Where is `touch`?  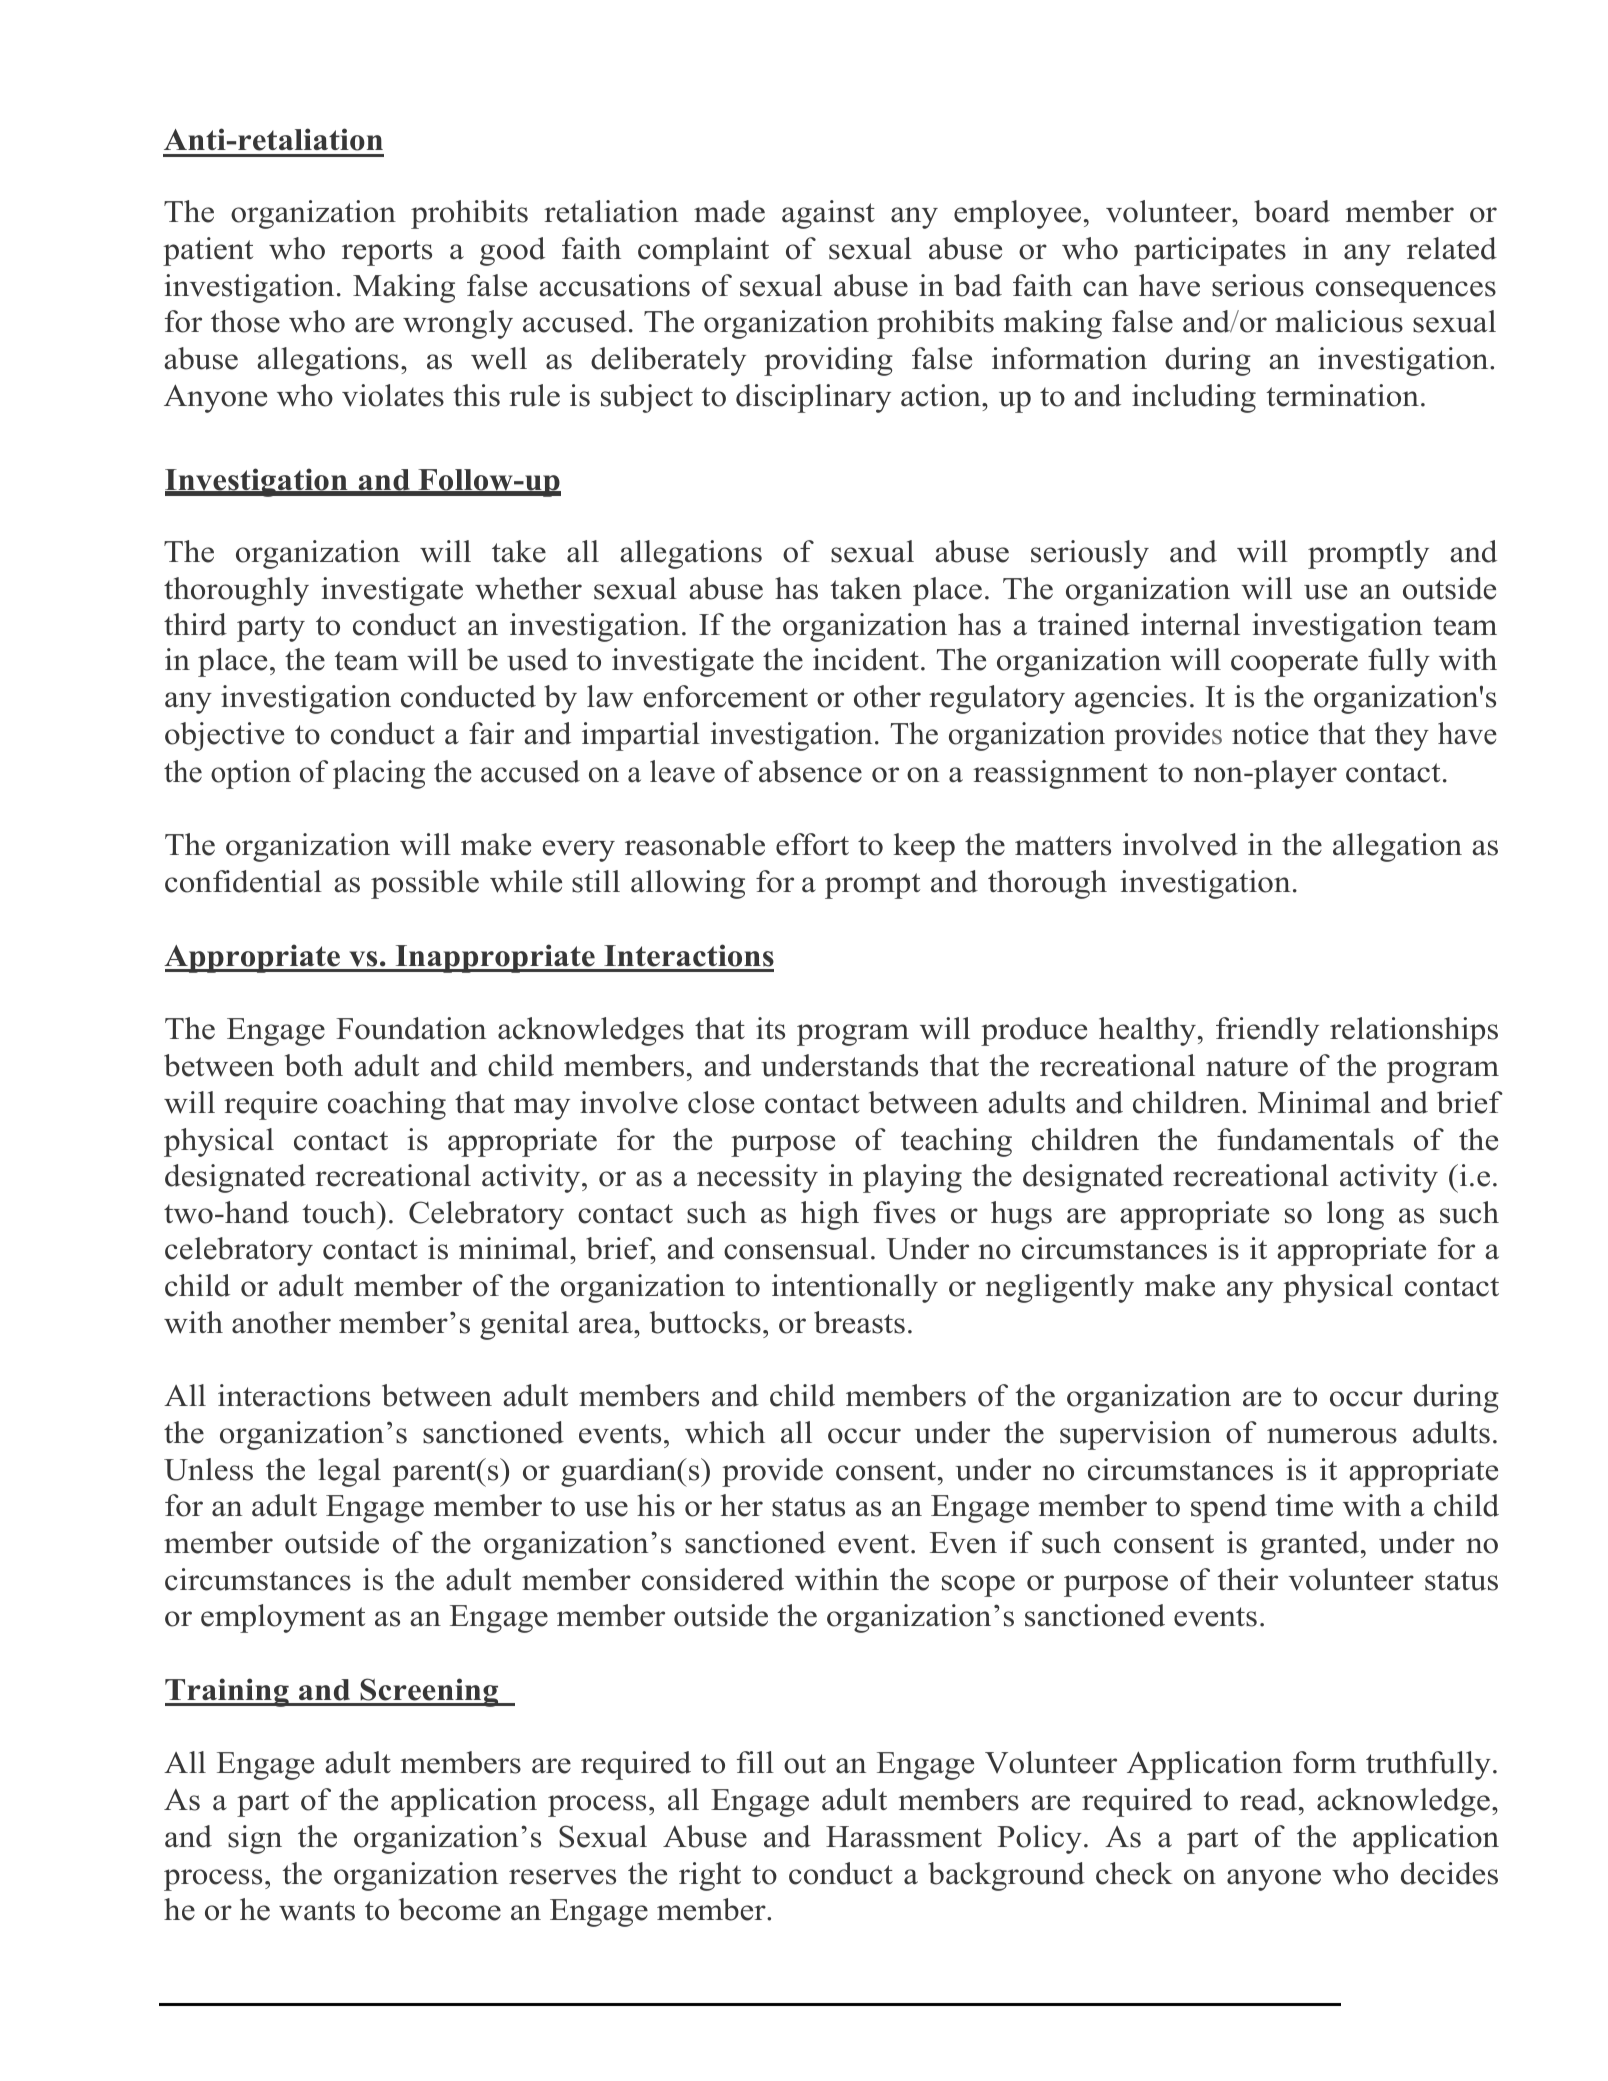 touch is located at coordinates (340, 1212).
